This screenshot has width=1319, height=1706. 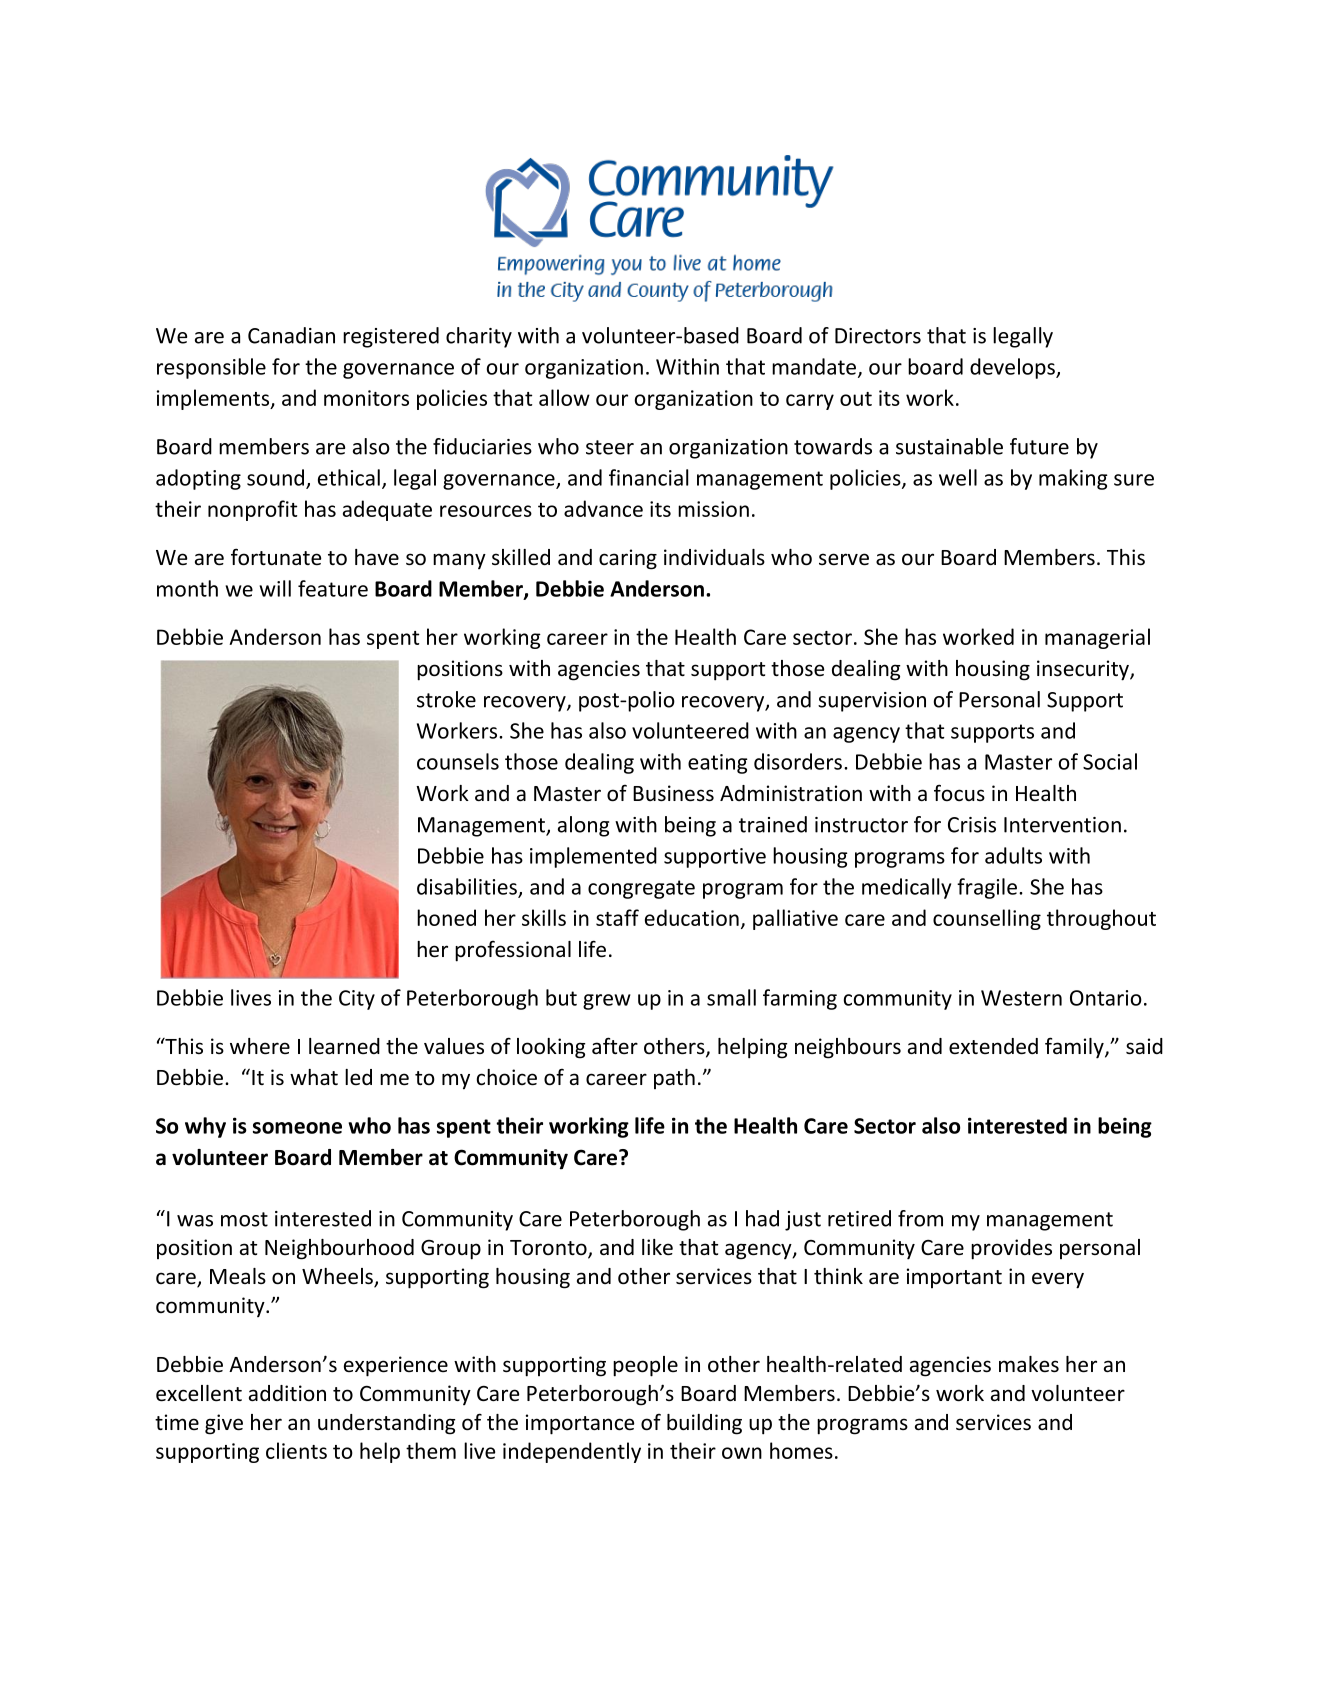 What do you see at coordinates (1029, 1364) in the screenshot?
I see `makes` at bounding box center [1029, 1364].
